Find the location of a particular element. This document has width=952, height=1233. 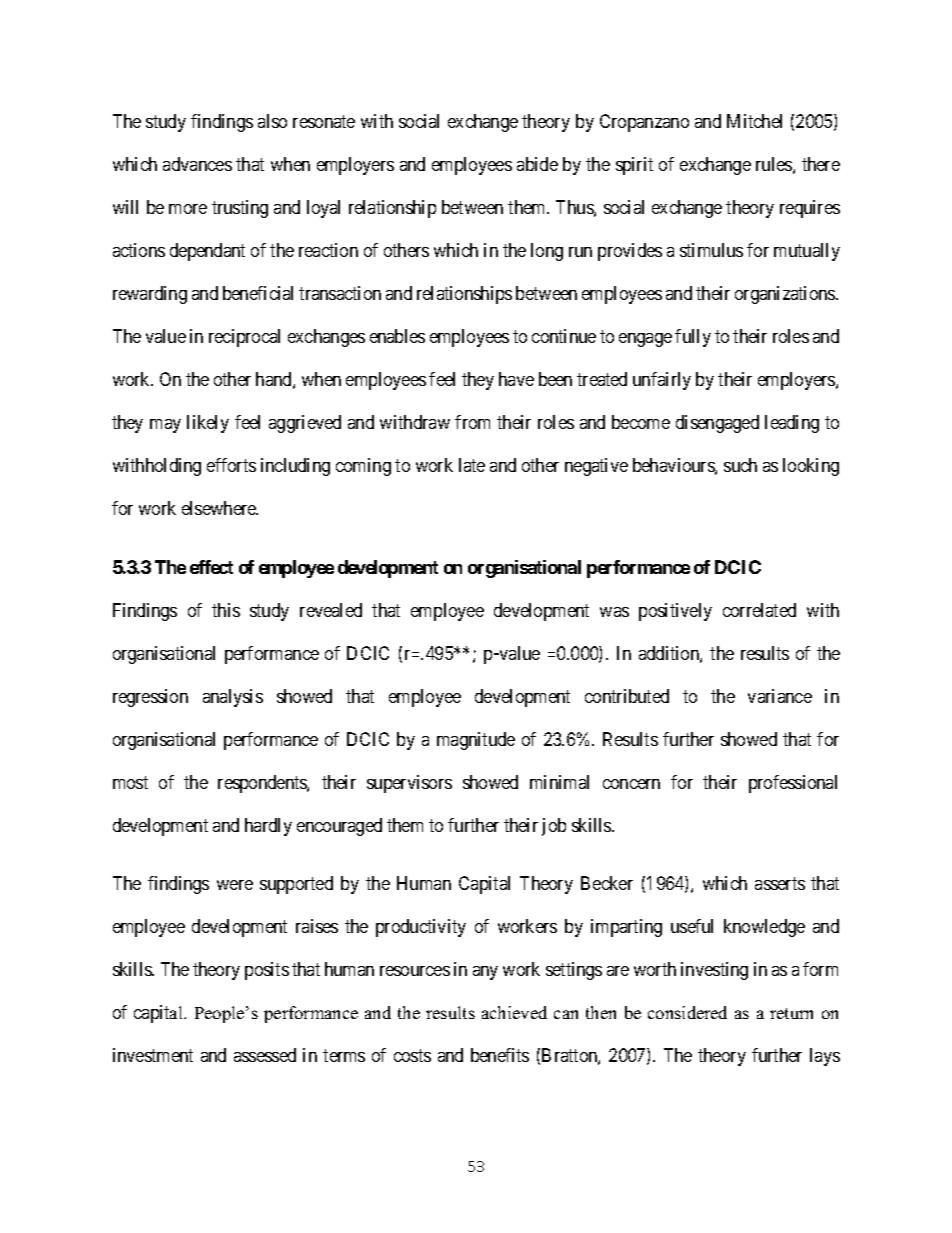

elsewhere is located at coordinates (220, 508).
